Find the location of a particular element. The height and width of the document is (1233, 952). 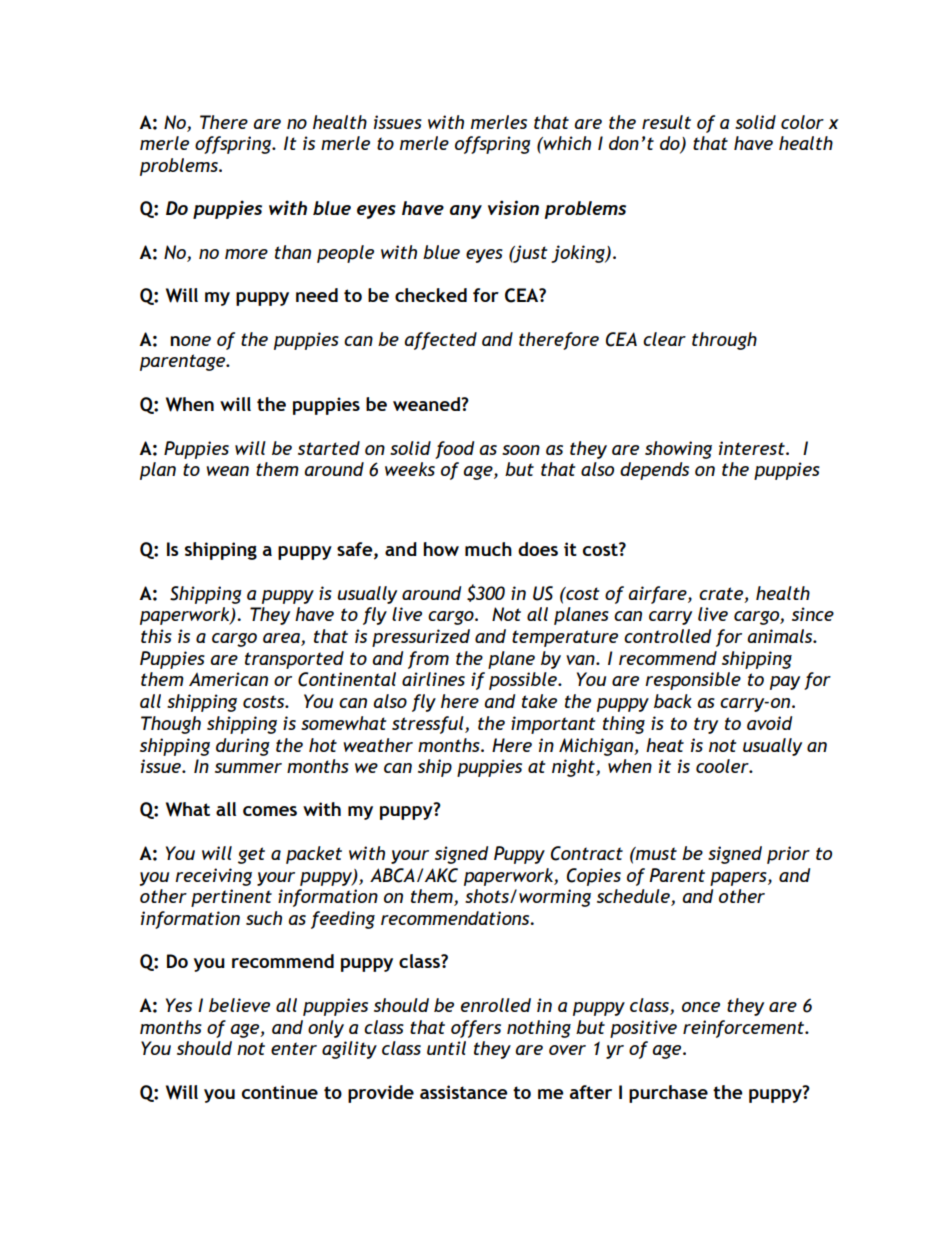

assistance is located at coordinates (464, 1092).
